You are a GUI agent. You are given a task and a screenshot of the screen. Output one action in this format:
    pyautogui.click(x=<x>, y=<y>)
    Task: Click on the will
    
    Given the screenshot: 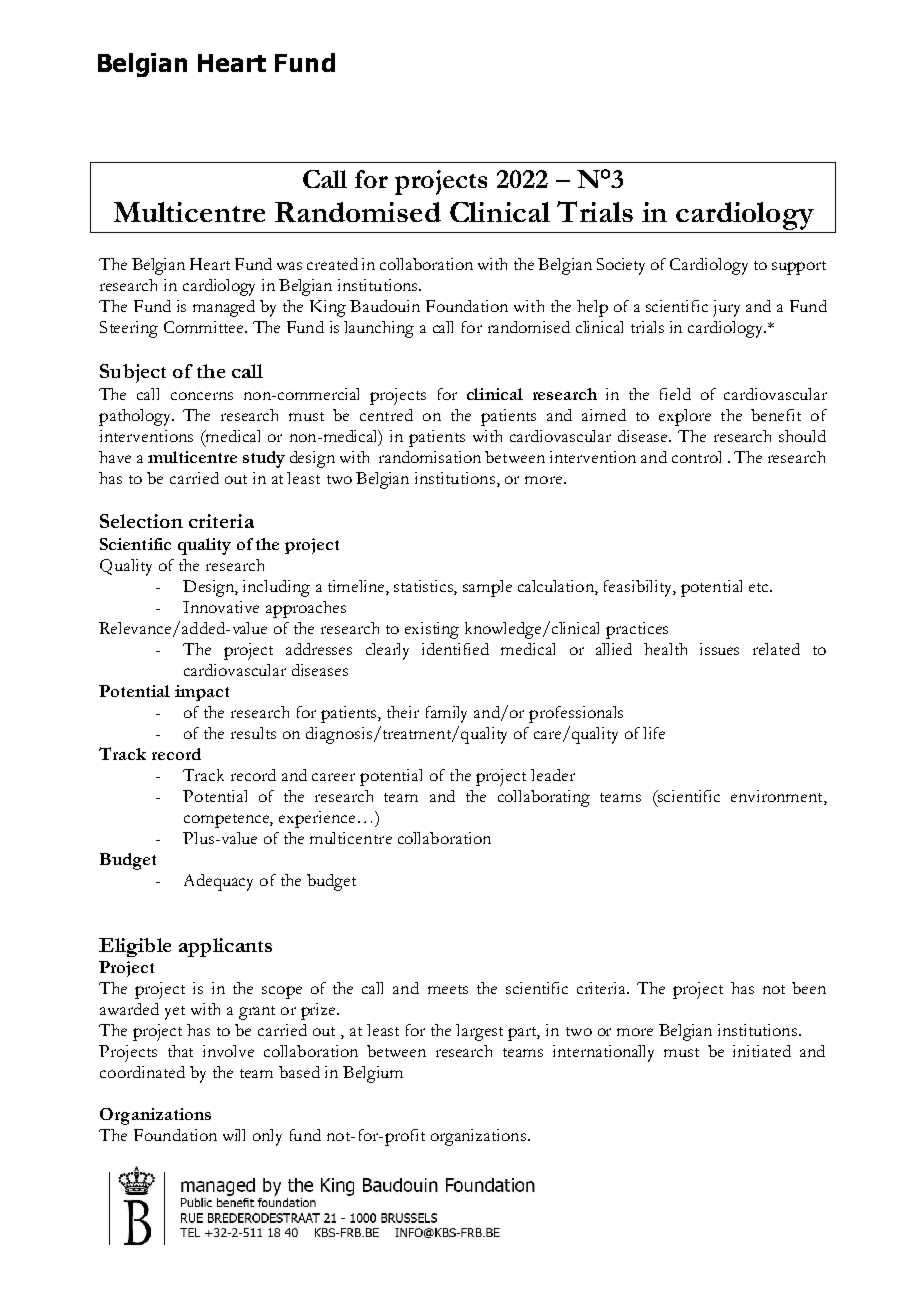 What is the action you would take?
    pyautogui.click(x=234, y=1135)
